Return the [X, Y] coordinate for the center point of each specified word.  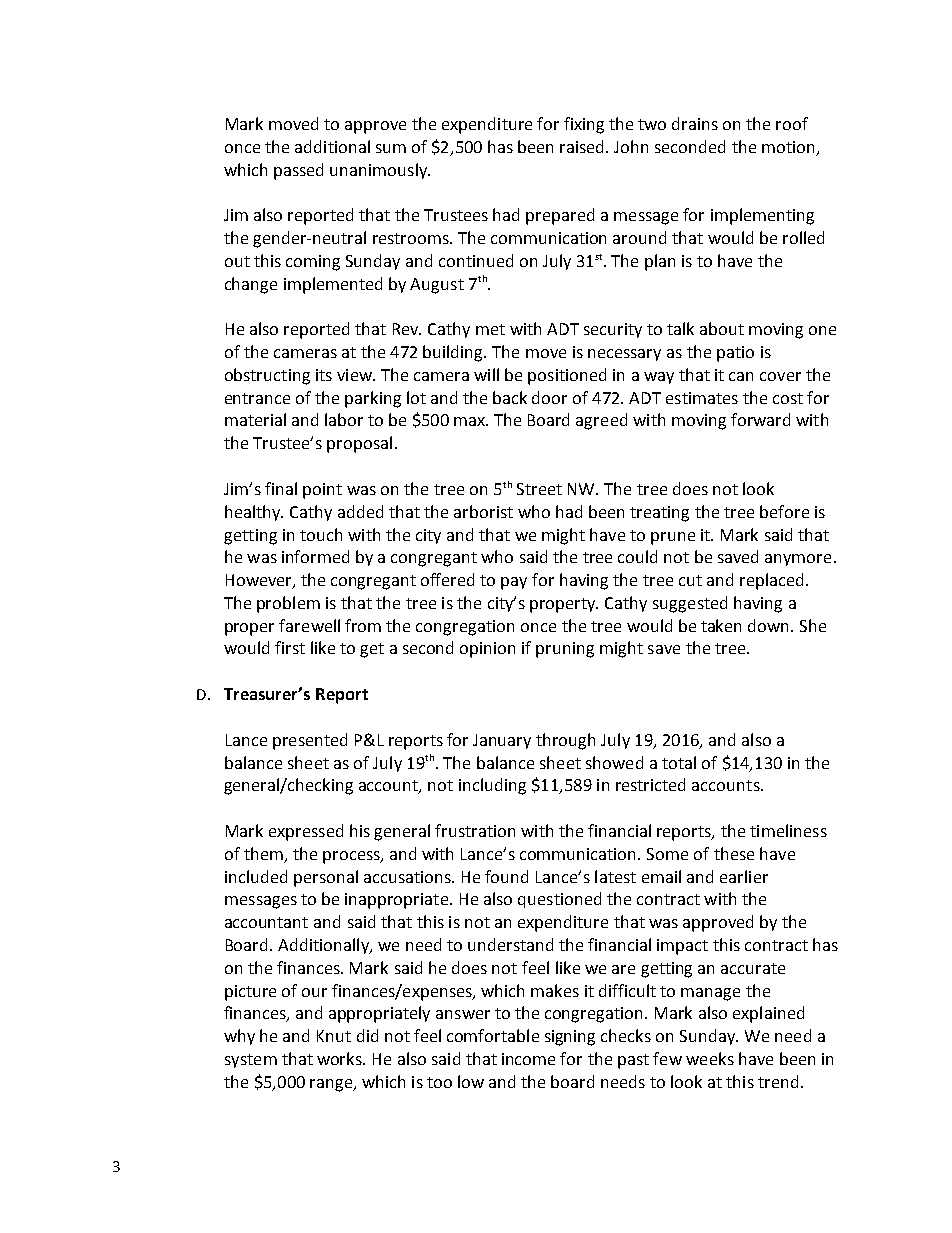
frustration [475, 830]
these [734, 853]
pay [514, 583]
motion [788, 147]
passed [298, 171]
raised [583, 146]
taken [721, 625]
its [324, 375]
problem [288, 604]
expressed [306, 832]
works [340, 1058]
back [510, 397]
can [741, 376]
